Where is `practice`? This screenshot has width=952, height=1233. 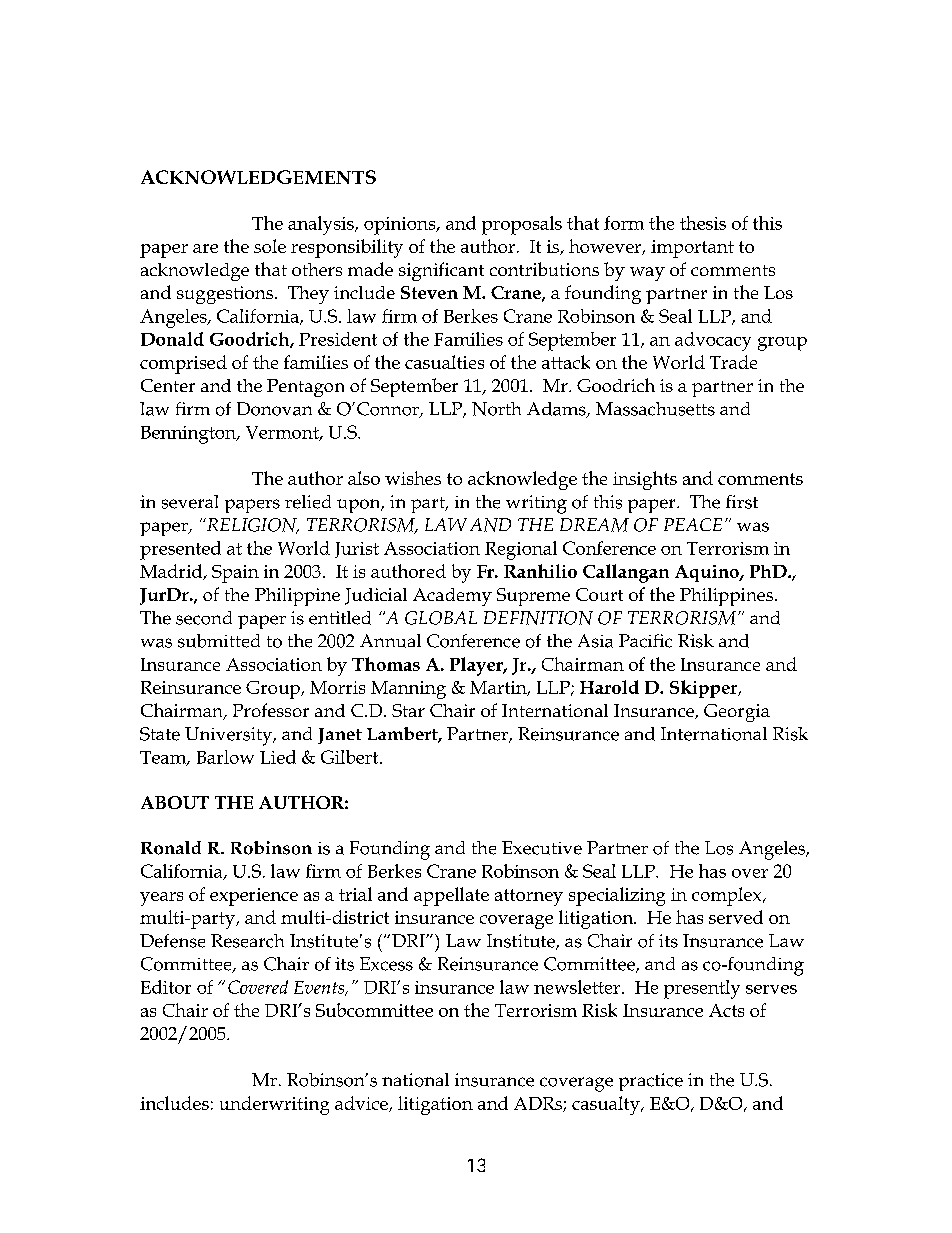
practice is located at coordinates (651, 1082).
